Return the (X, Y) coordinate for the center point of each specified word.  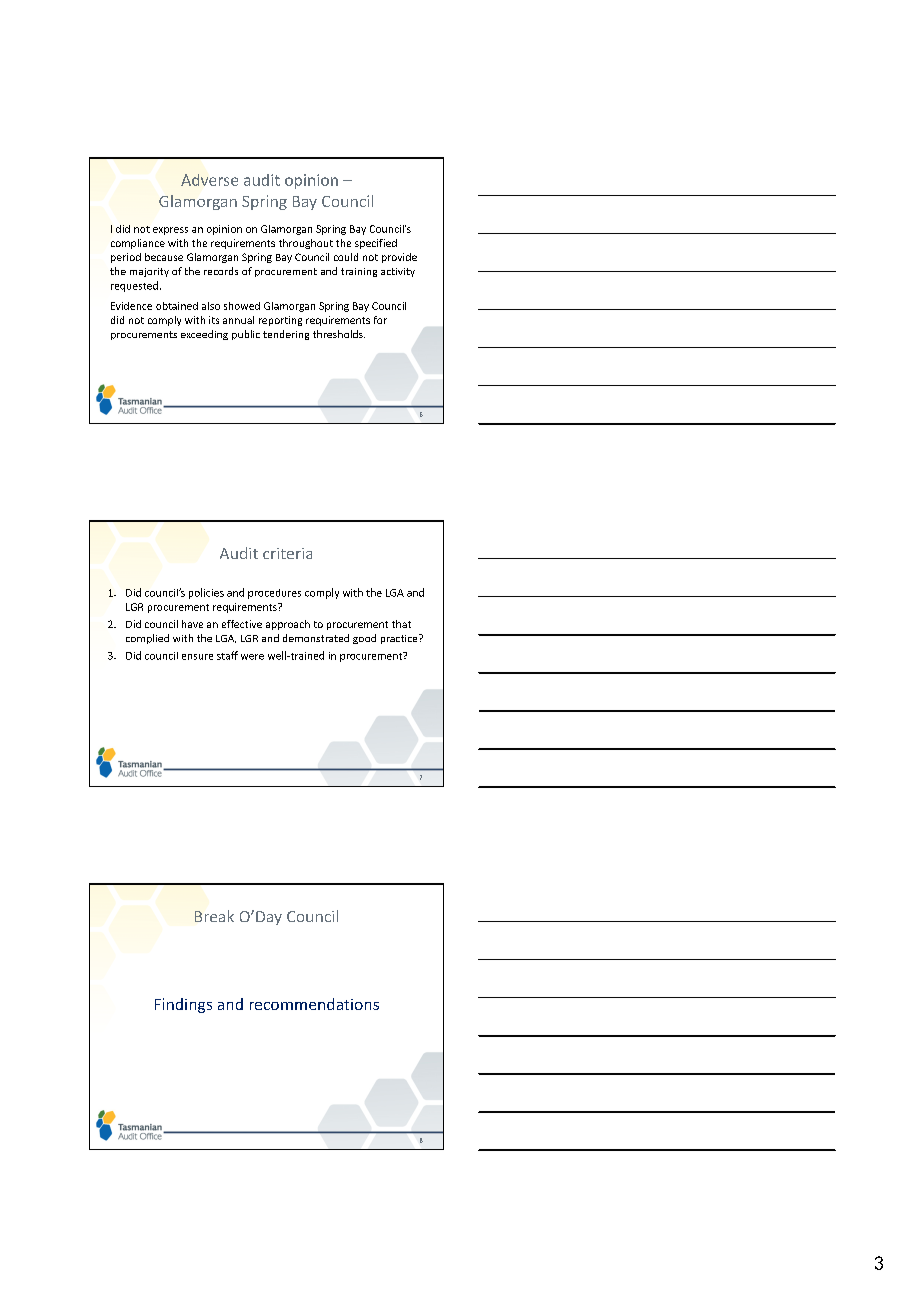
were (252, 657)
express (170, 231)
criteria (287, 553)
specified (376, 244)
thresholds (339, 334)
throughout (306, 244)
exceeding (204, 335)
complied (147, 639)
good (364, 639)
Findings (183, 1005)
